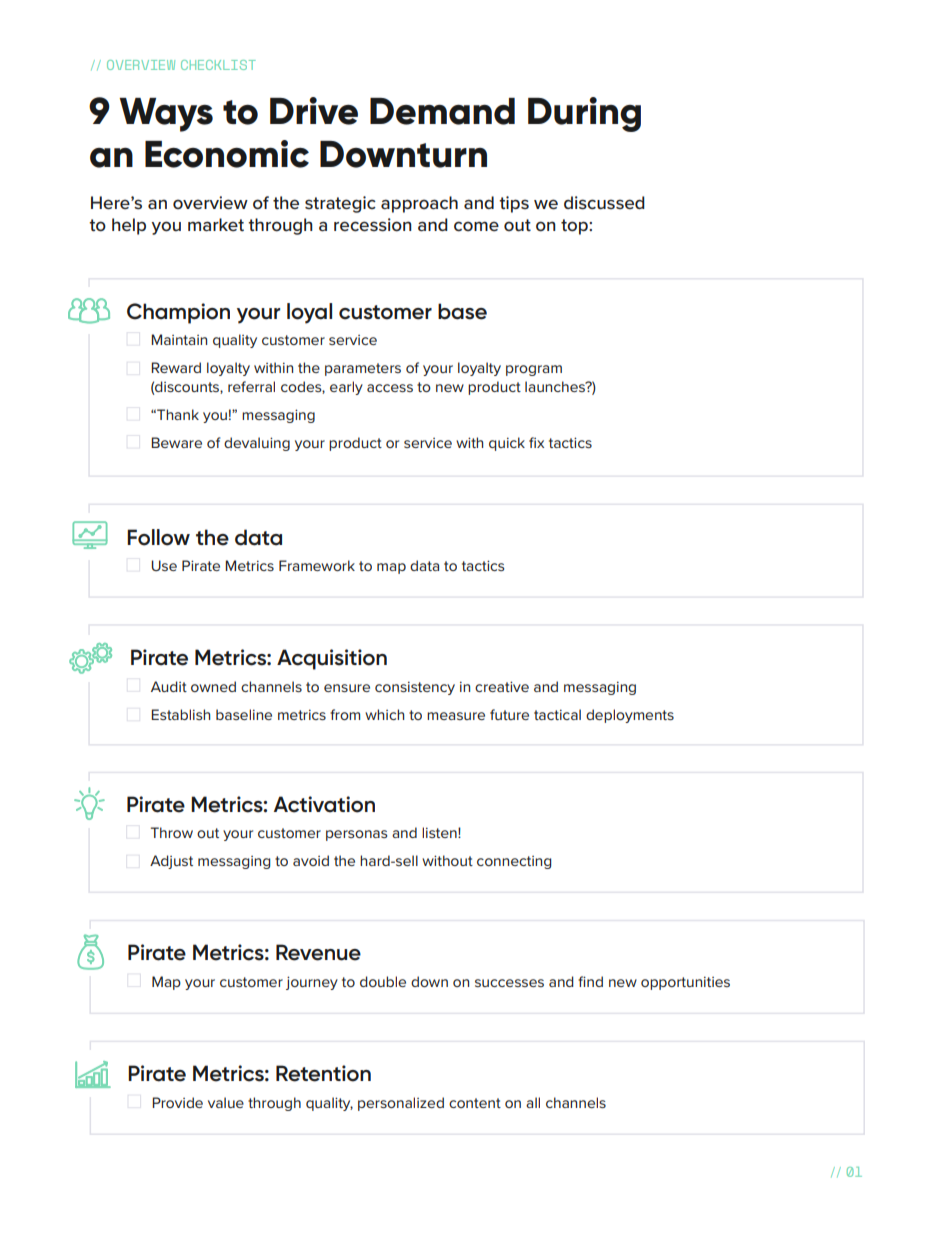 This document has width=952, height=1233. What do you see at coordinates (401, 1104) in the document?
I see `personalized` at bounding box center [401, 1104].
